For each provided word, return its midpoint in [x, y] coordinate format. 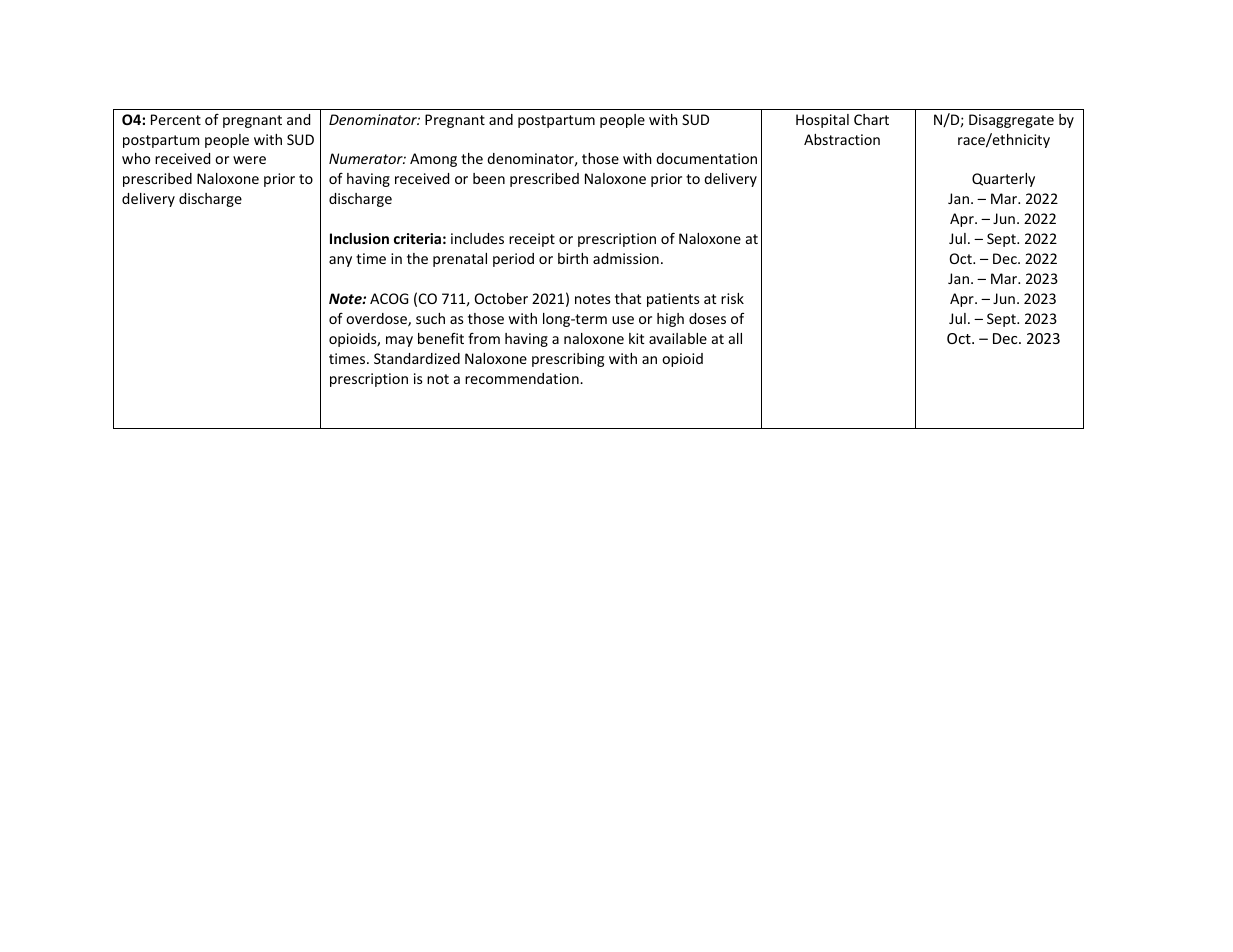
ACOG [389, 298]
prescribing [568, 360]
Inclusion [359, 238]
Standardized [417, 358]
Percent [176, 119]
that [628, 298]
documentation [706, 158]
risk [732, 298]
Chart [871, 119]
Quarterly [1003, 180]
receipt [532, 240]
